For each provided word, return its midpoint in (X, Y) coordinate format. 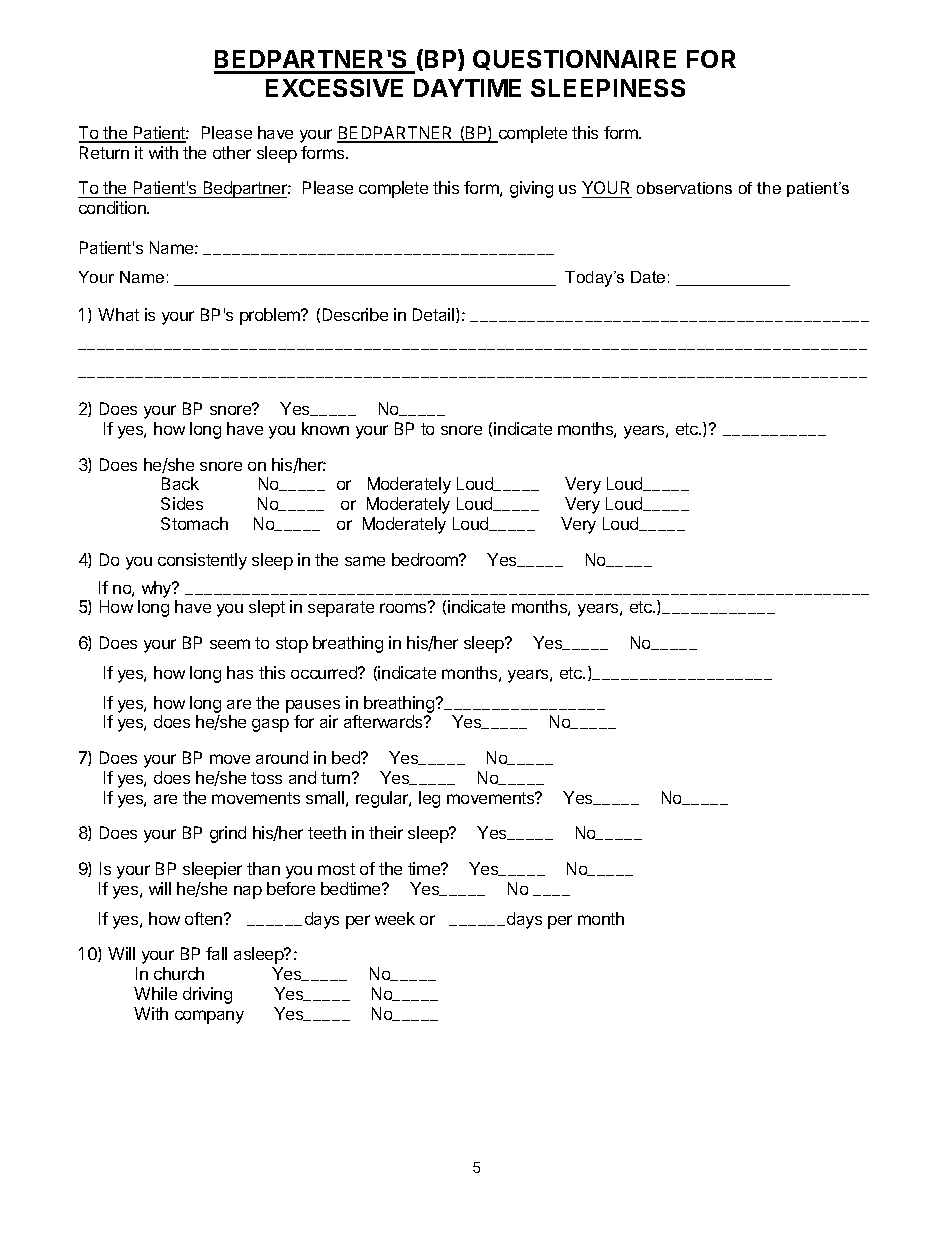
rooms (404, 607)
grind (228, 834)
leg (429, 799)
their (386, 832)
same (365, 561)
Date (648, 277)
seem (230, 644)
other (232, 152)
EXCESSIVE (334, 88)
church (179, 973)
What (118, 314)
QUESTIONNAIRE (574, 60)
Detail (435, 315)
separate (341, 609)
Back (180, 483)
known (325, 428)
